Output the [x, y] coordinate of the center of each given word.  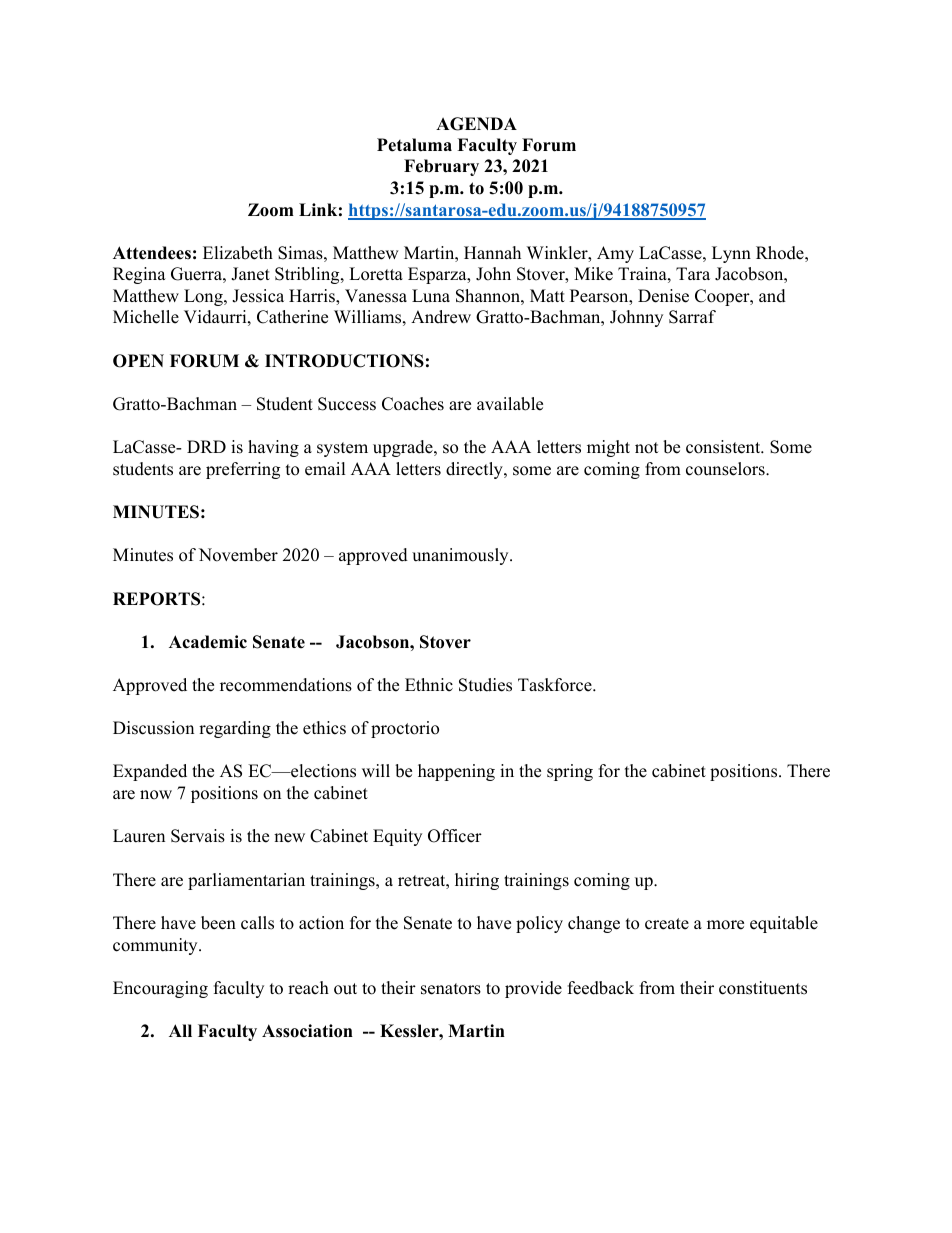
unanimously [461, 556]
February [441, 167]
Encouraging [160, 989]
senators [451, 989]
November [238, 555]
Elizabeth [238, 253]
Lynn [731, 254]
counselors [726, 469]
